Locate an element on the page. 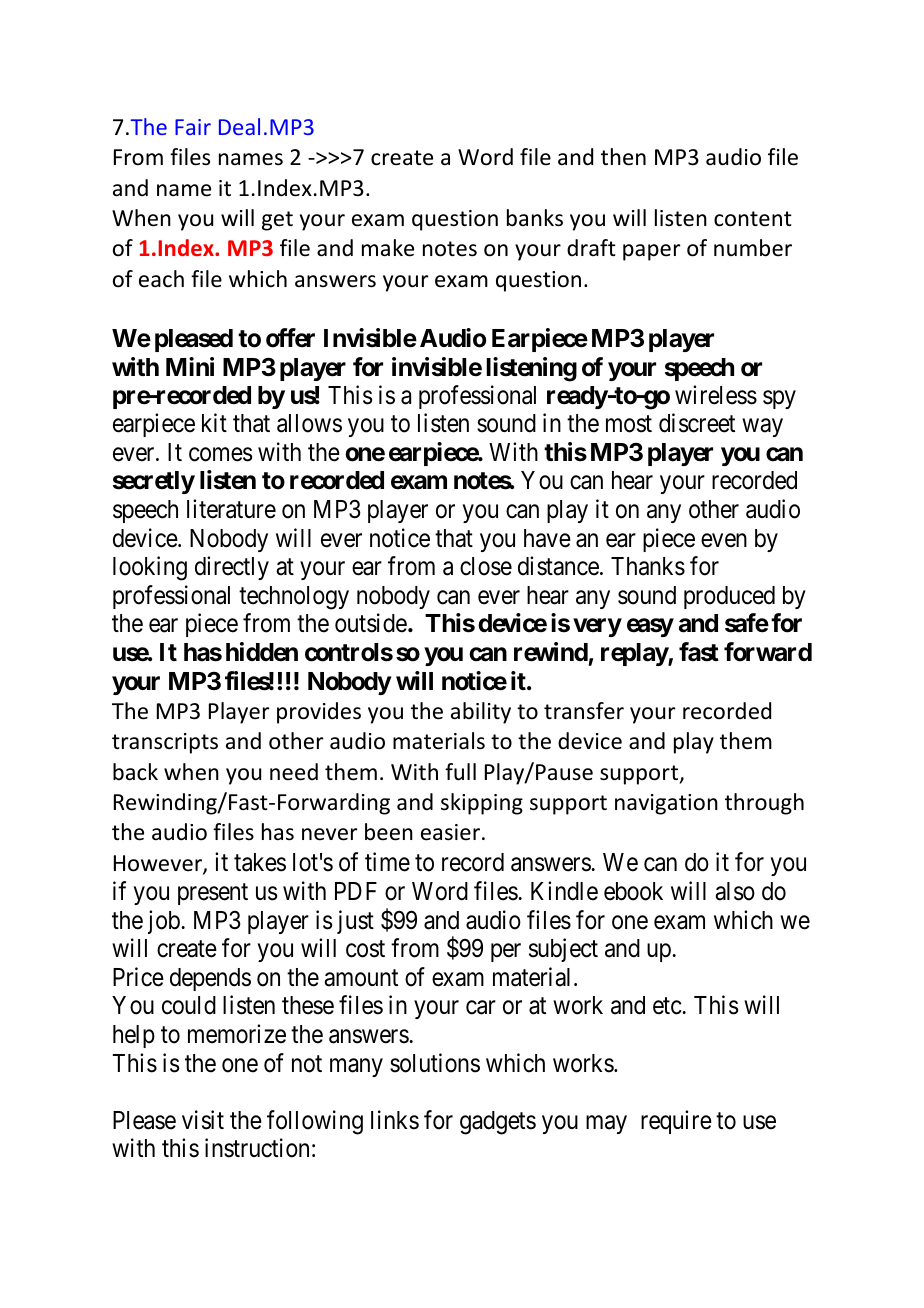 The height and width of the document is (1308, 924). Fair is located at coordinates (193, 127).
